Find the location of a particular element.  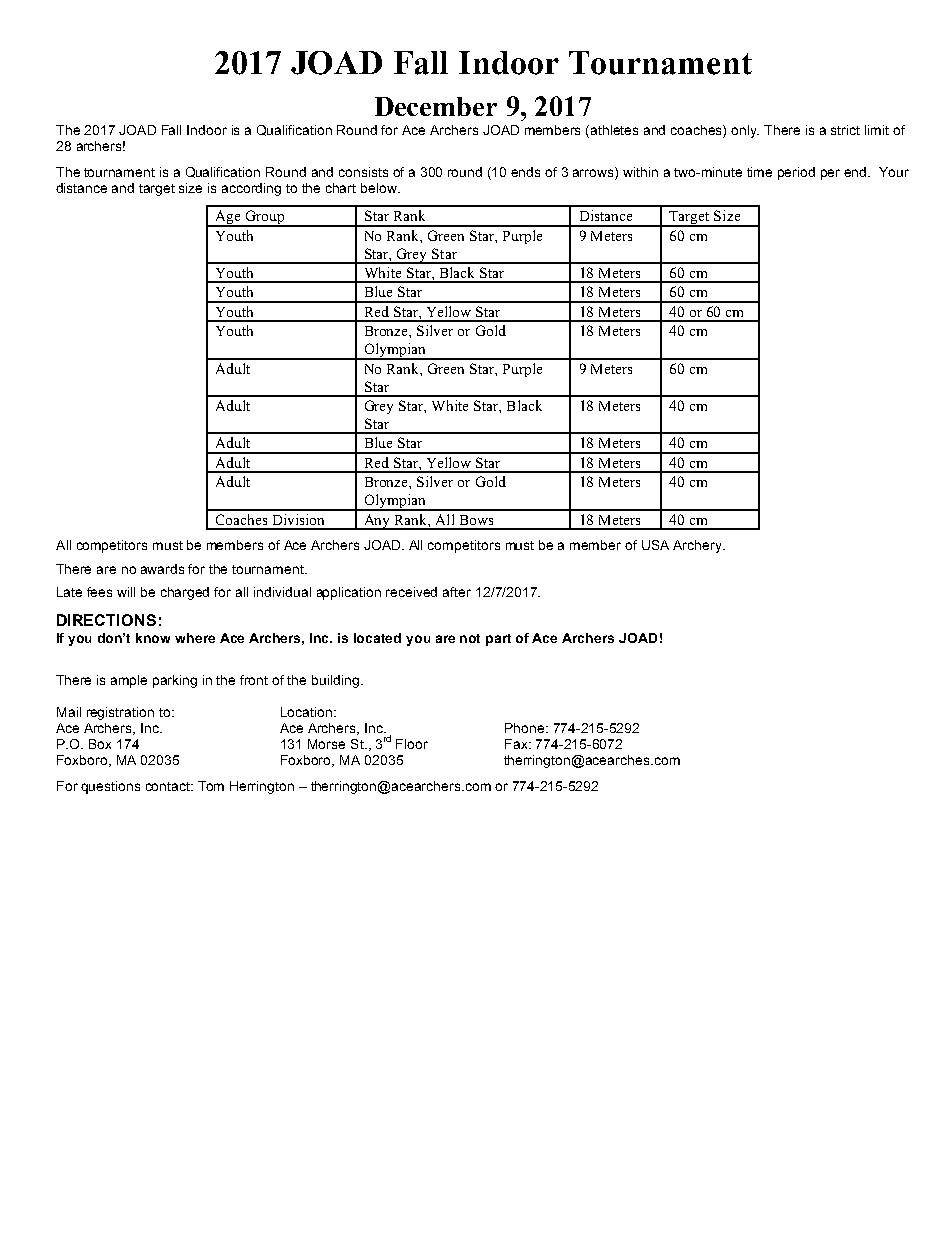

after is located at coordinates (457, 592).
